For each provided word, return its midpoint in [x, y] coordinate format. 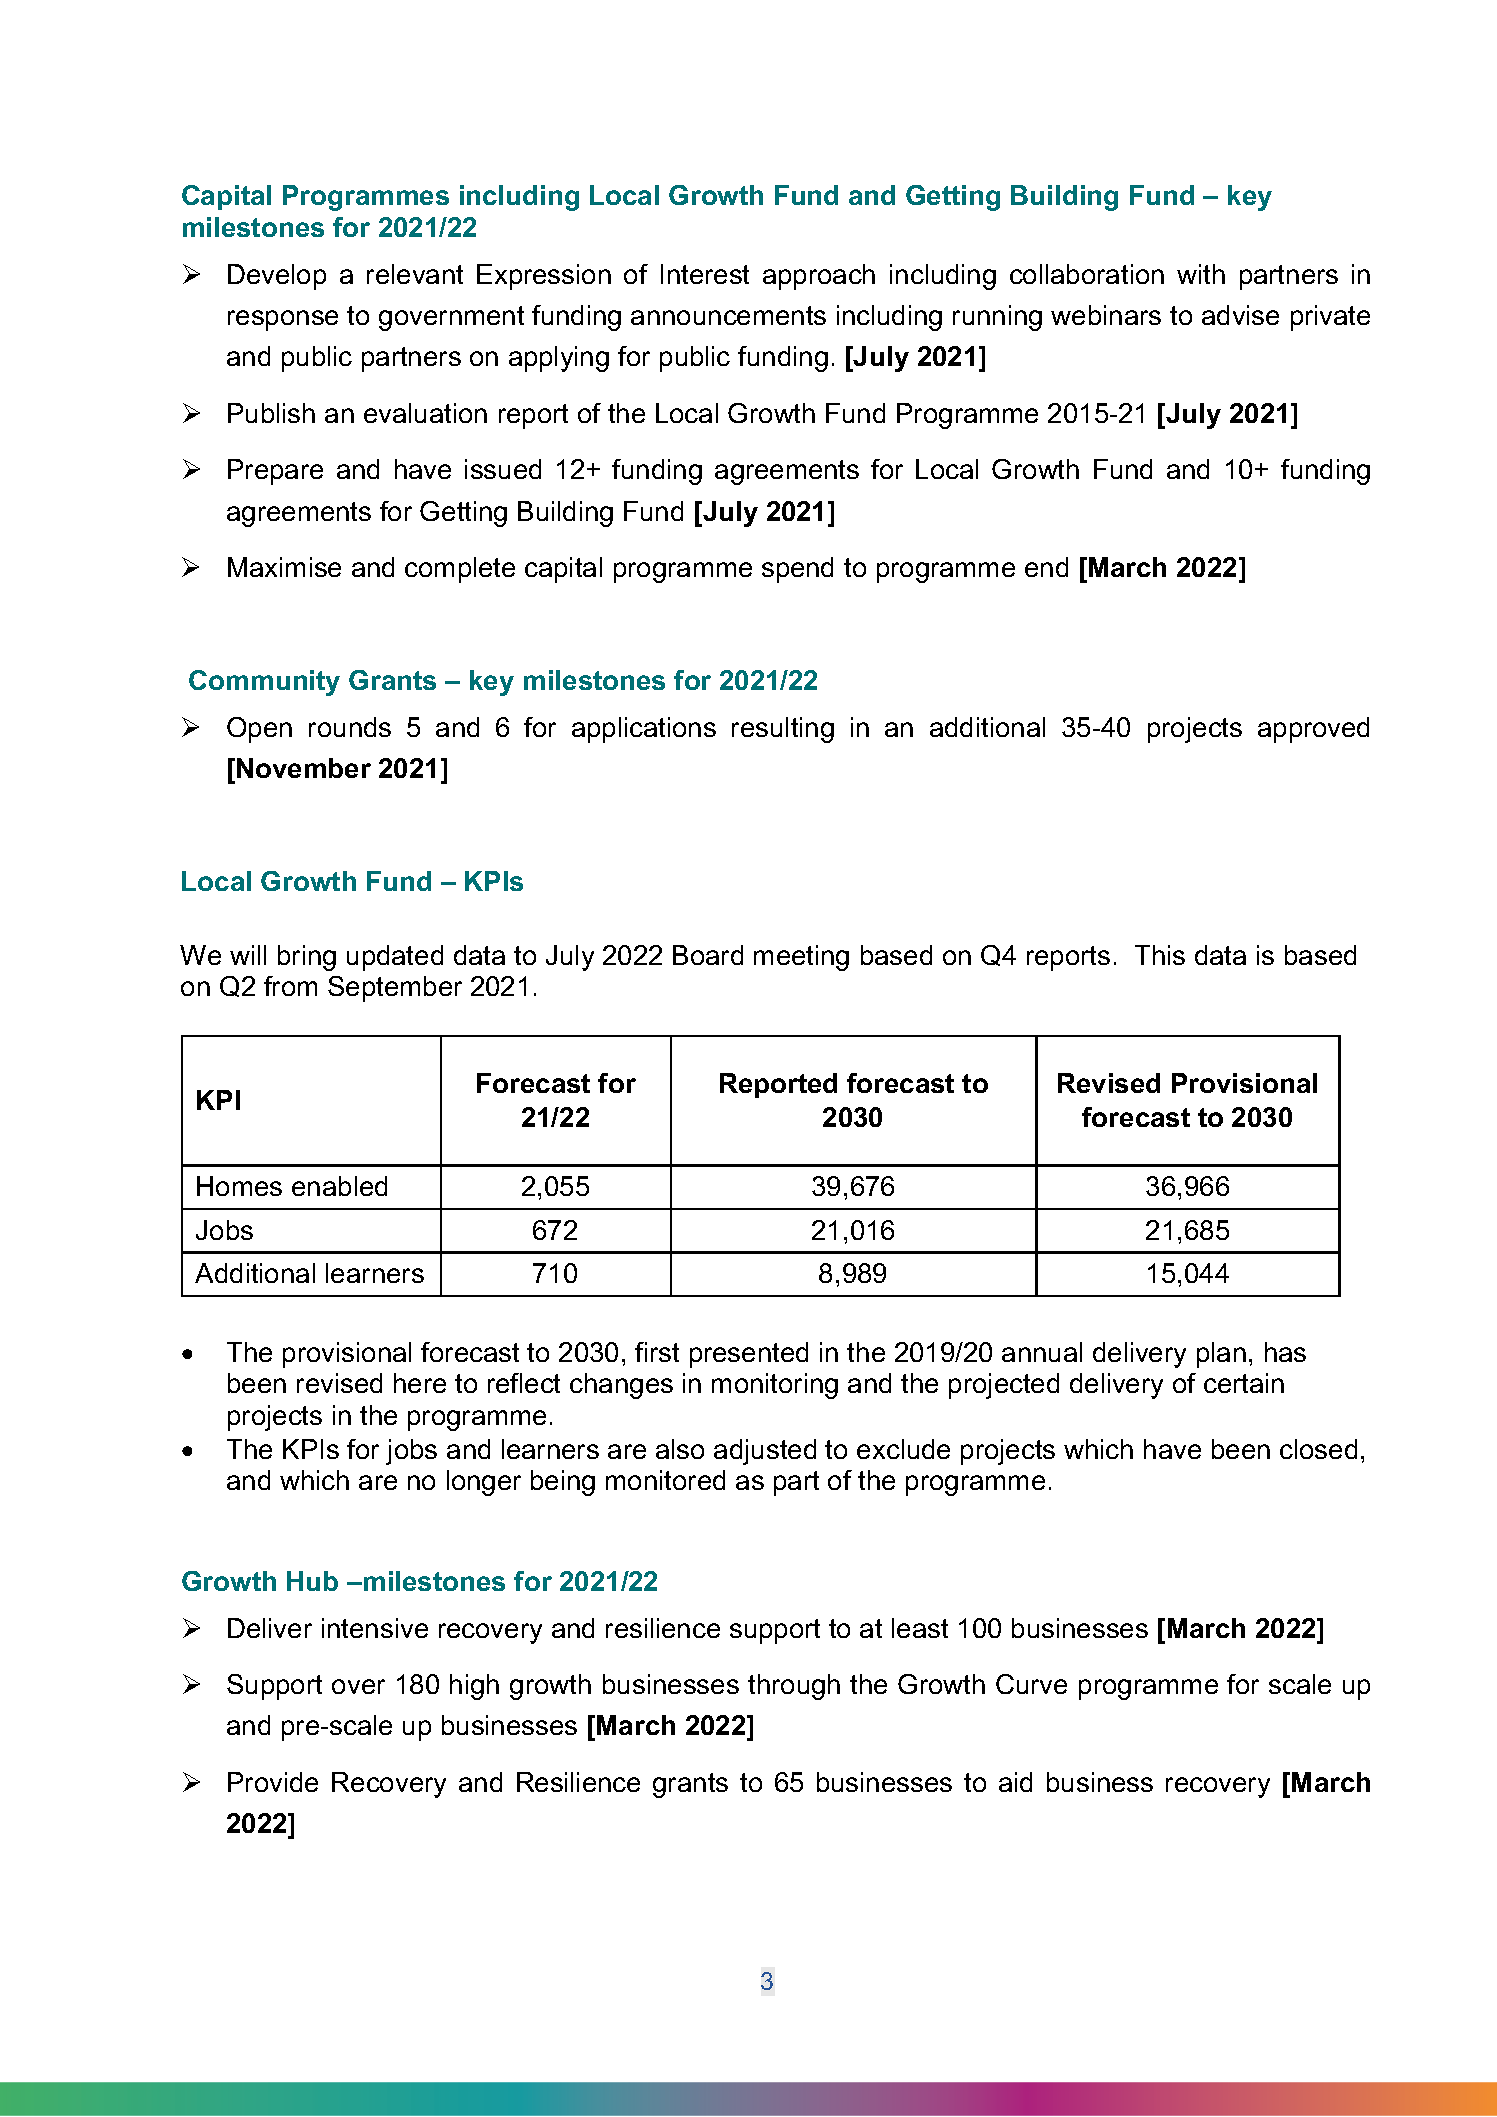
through [794, 1687]
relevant [415, 274]
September [395, 989]
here [420, 1383]
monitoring [775, 1386]
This [1160, 955]
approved [1313, 730]
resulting [783, 730]
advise [1240, 315]
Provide [273, 1782]
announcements [728, 315]
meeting [801, 958]
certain [1244, 1383]
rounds [350, 727]
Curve [1031, 1684]
